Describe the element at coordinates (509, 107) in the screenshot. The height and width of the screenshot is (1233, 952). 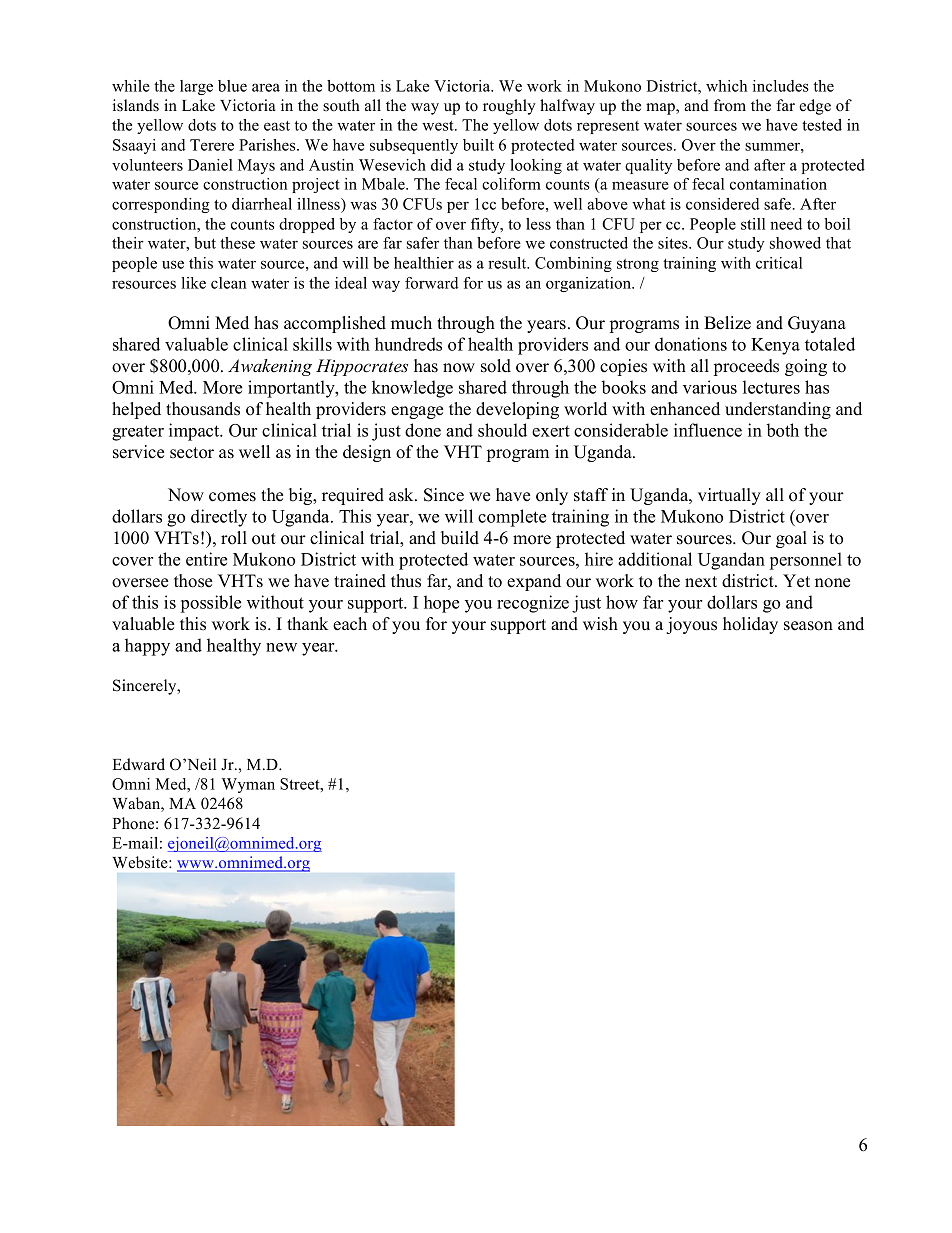
I see `roughly` at that location.
